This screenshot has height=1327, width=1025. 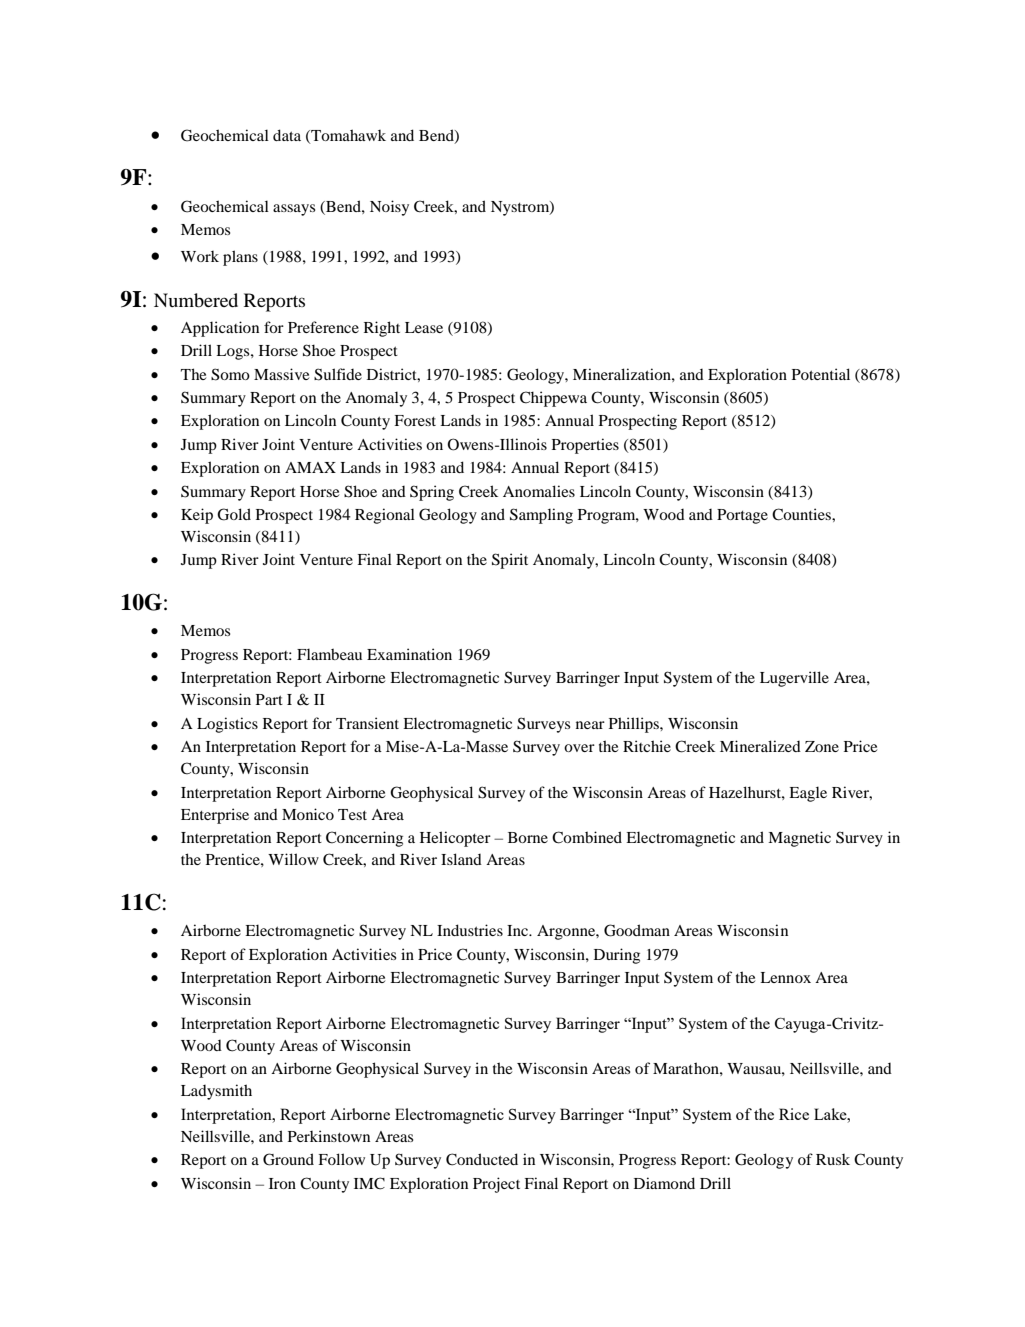 I want to click on Portage, so click(x=742, y=516).
